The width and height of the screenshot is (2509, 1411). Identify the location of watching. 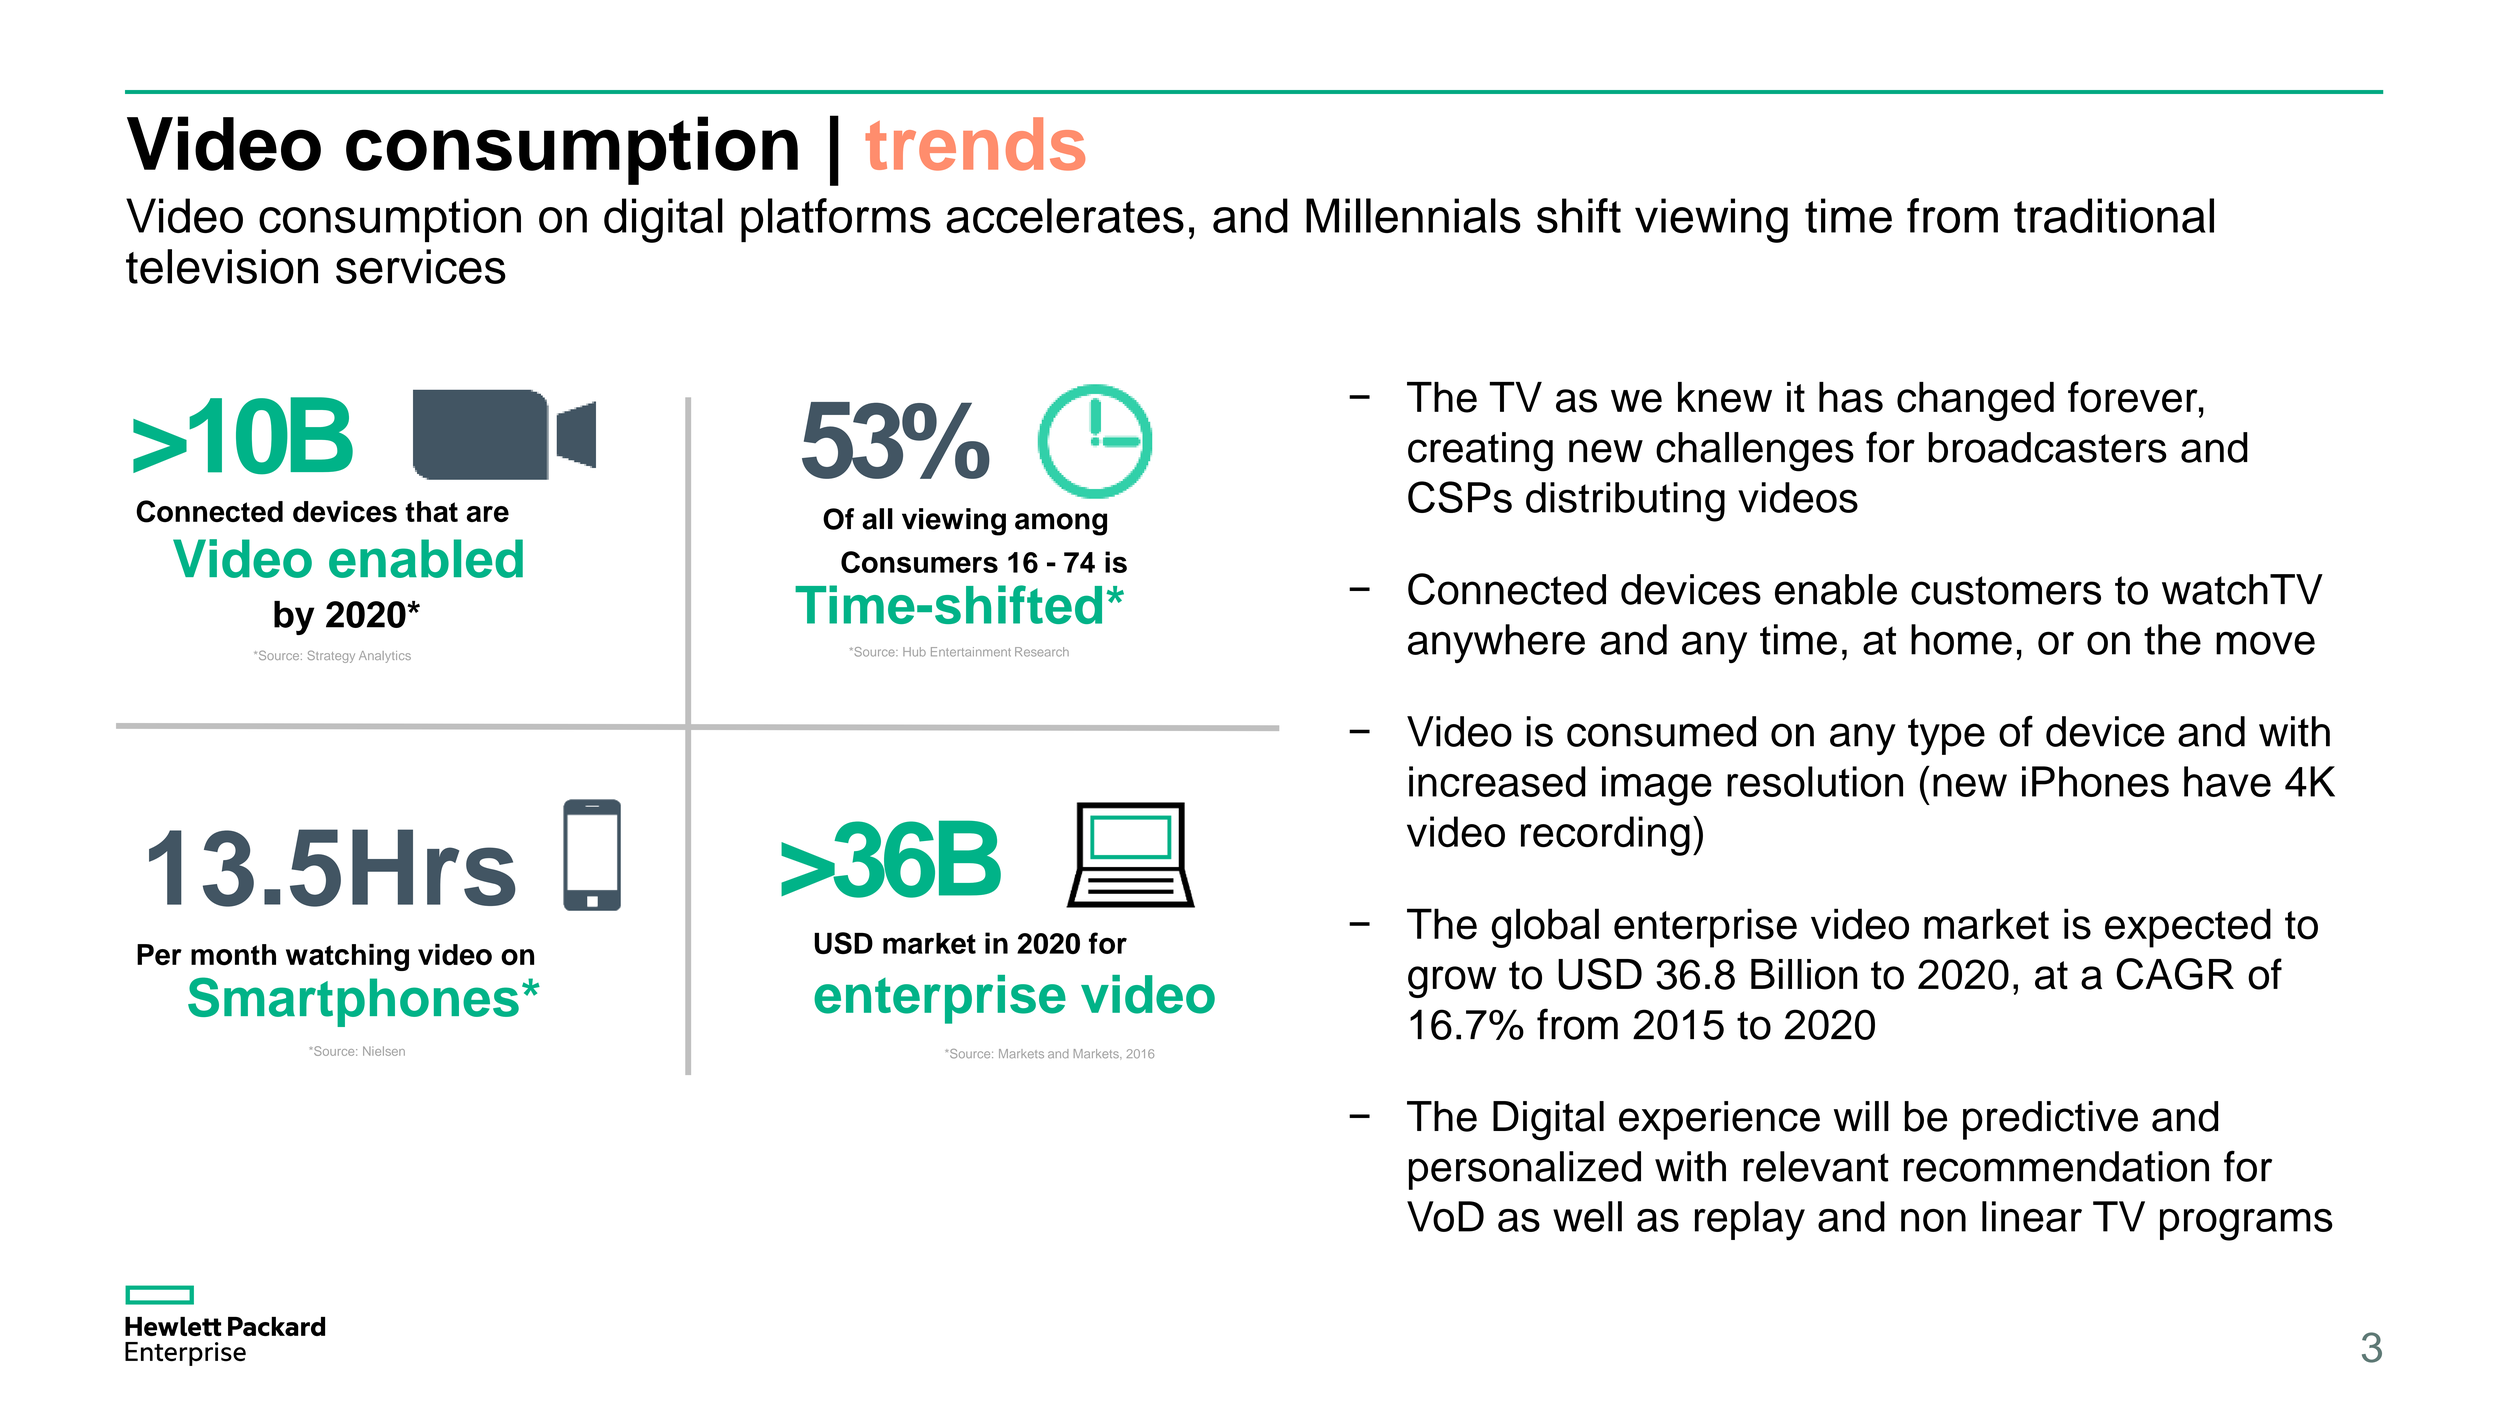
(347, 957).
